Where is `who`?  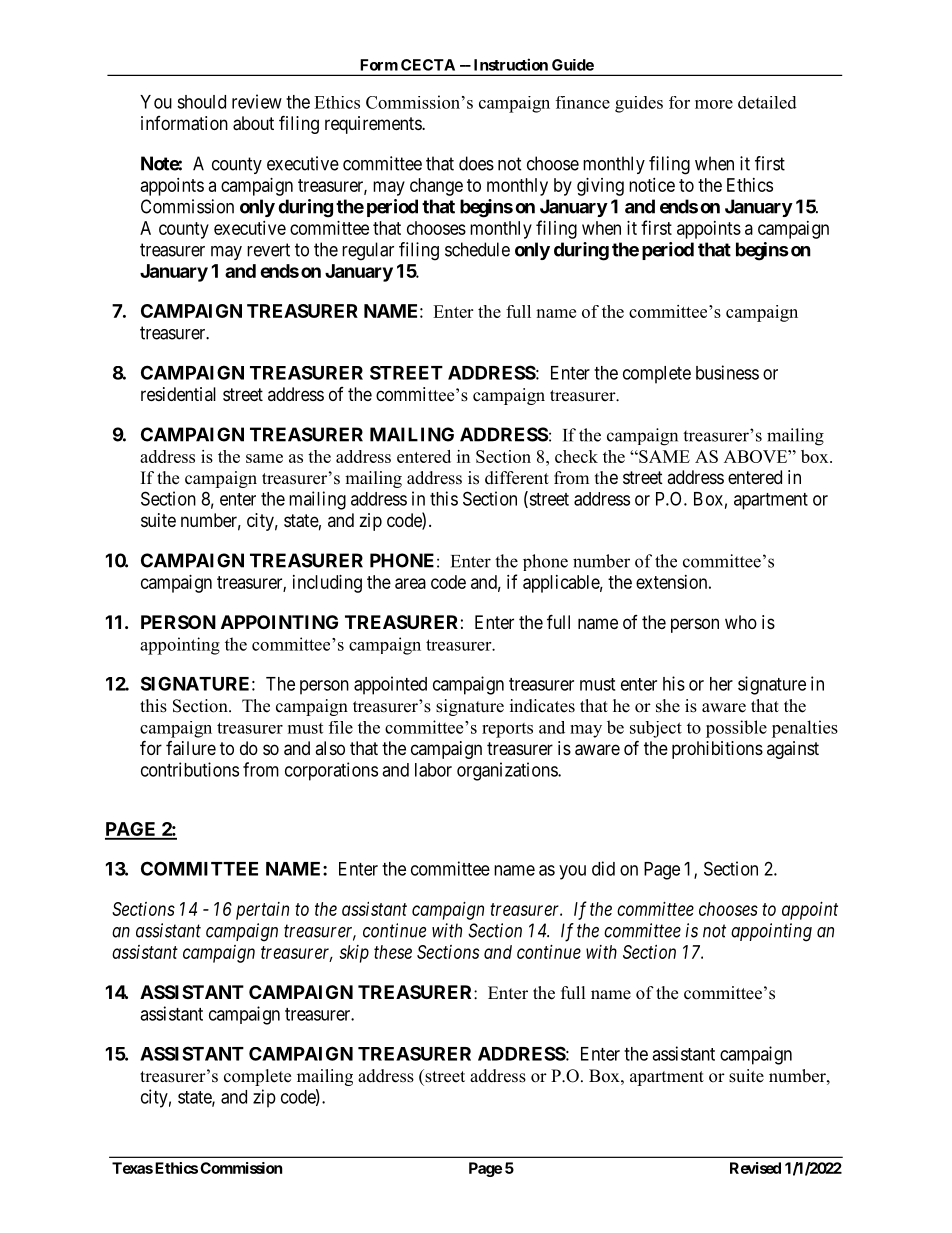 who is located at coordinates (741, 622).
